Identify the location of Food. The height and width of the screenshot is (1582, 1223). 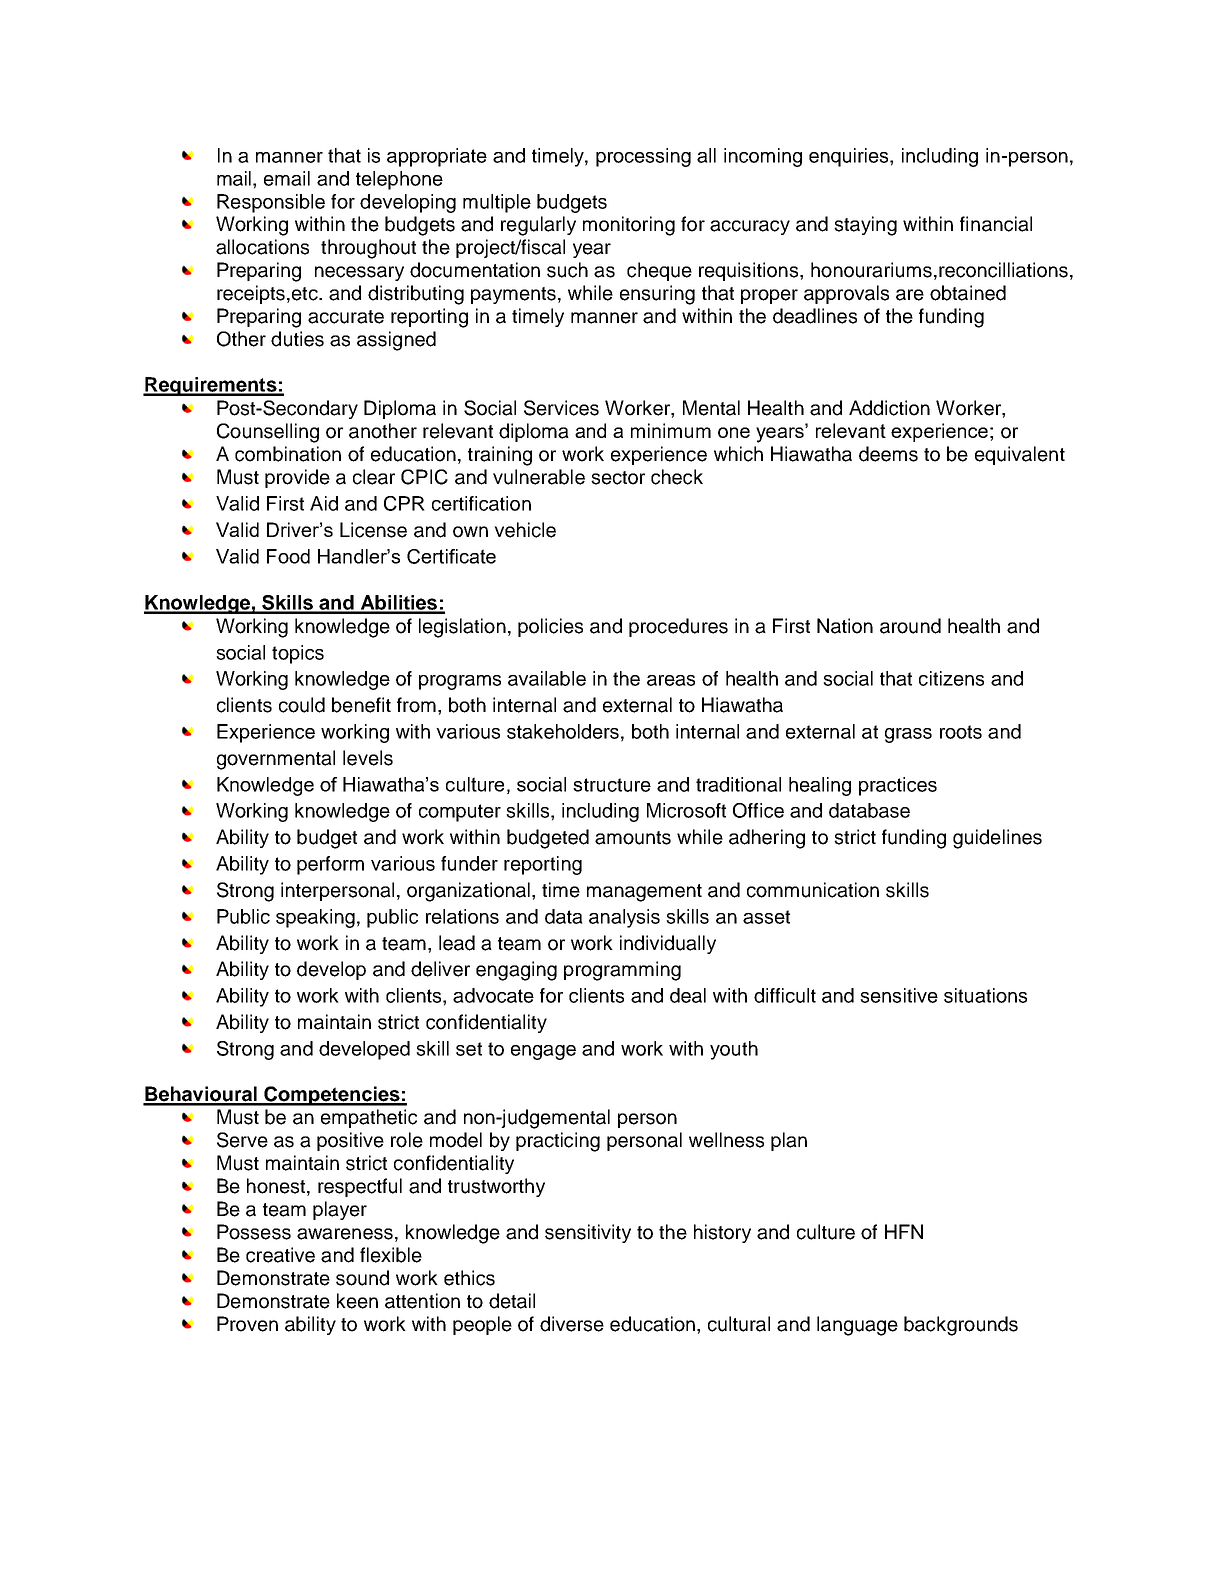
(288, 556).
